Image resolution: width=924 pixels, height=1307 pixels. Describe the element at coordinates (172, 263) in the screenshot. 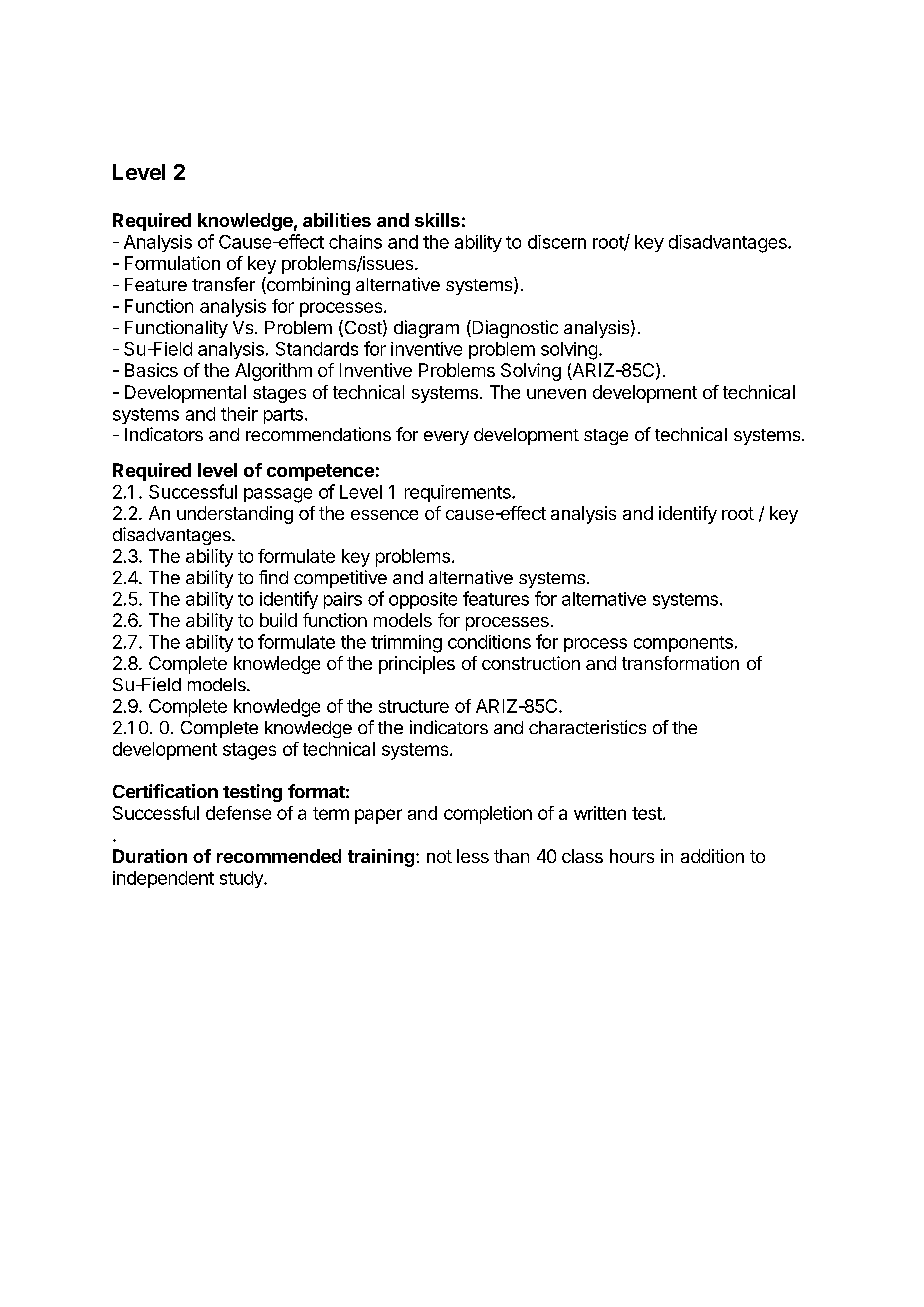

I see `Formulation` at that location.
